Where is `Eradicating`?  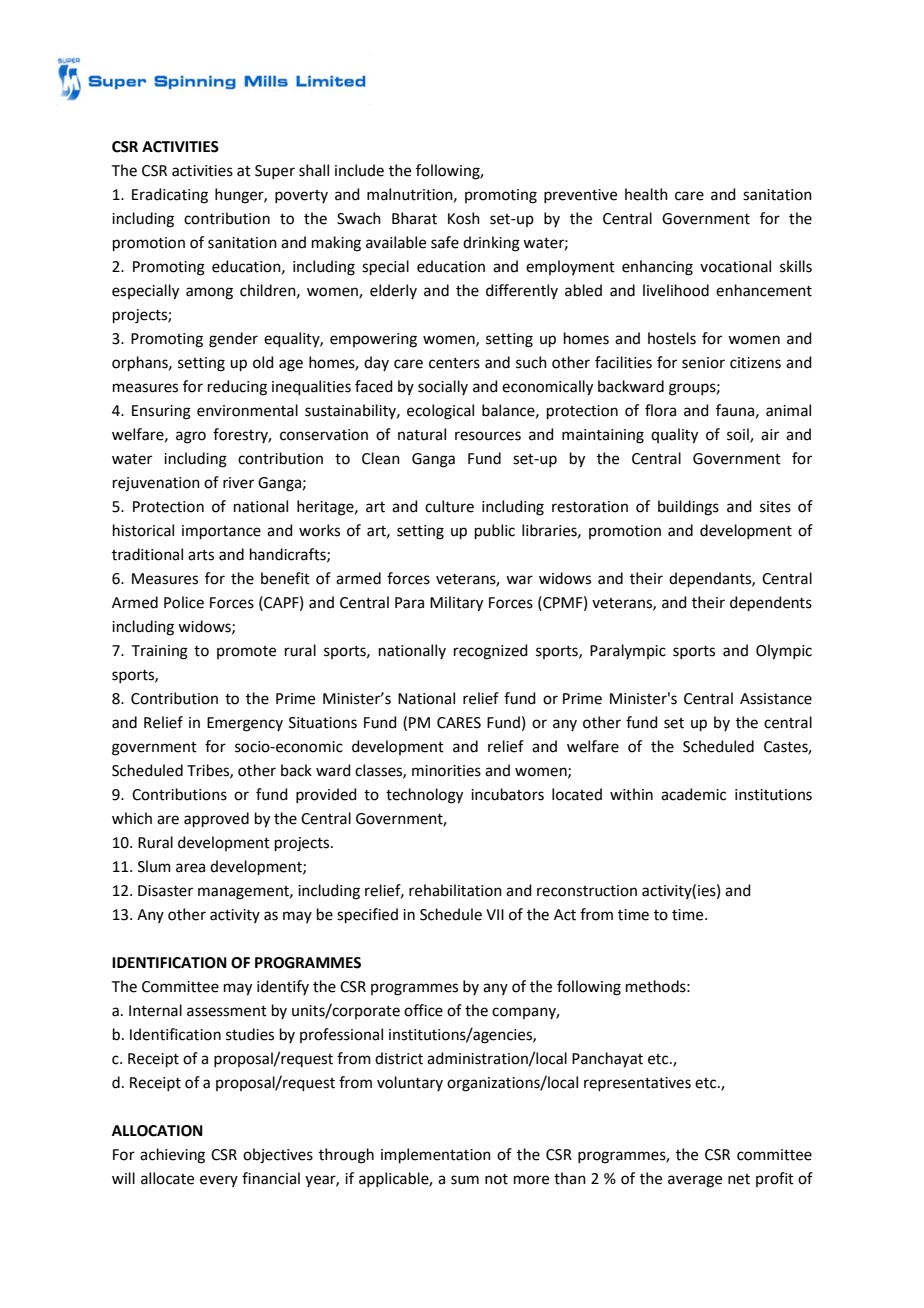
Eradicating is located at coordinates (170, 196).
